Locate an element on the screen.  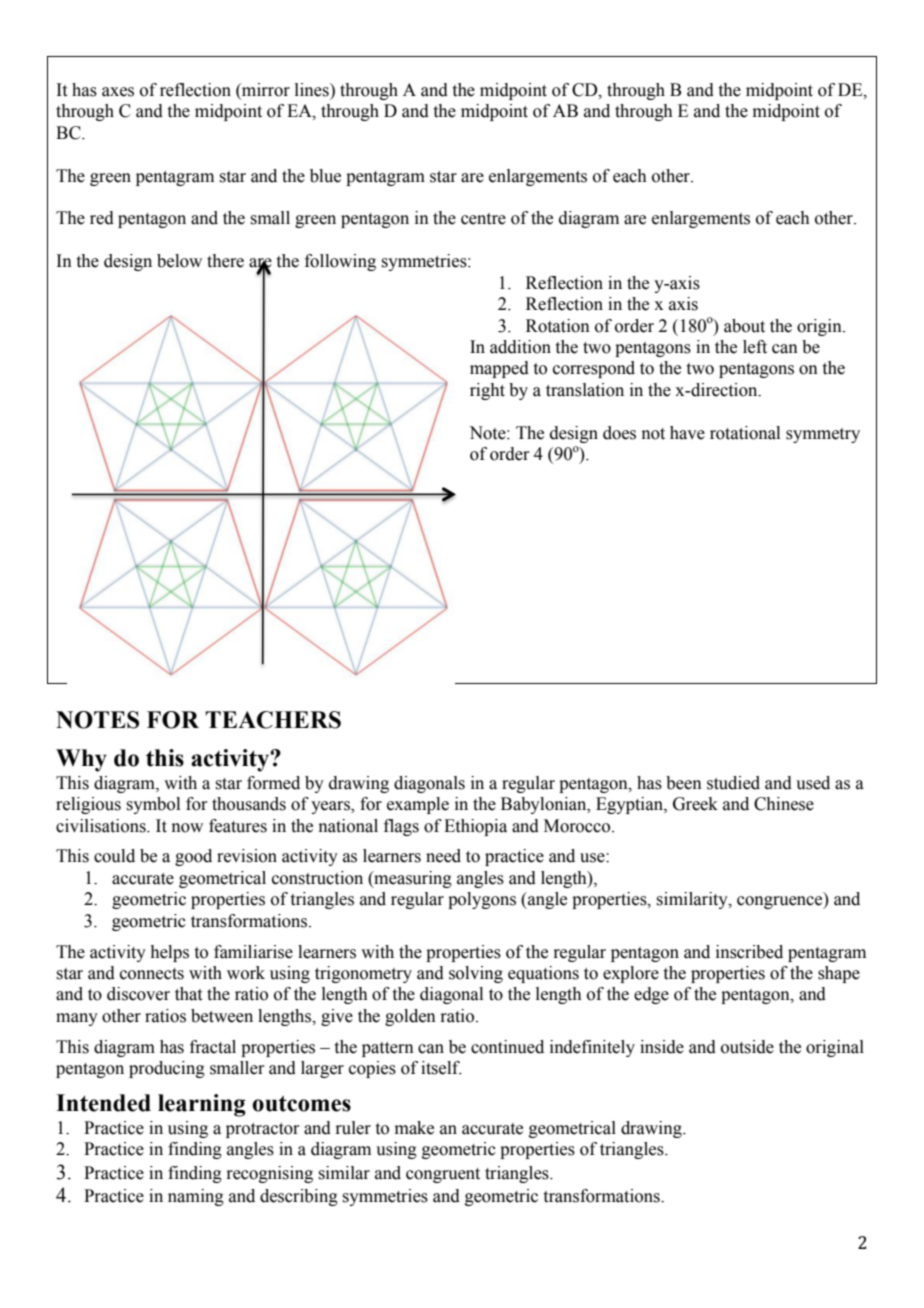
congruence is located at coordinates (781, 902).
